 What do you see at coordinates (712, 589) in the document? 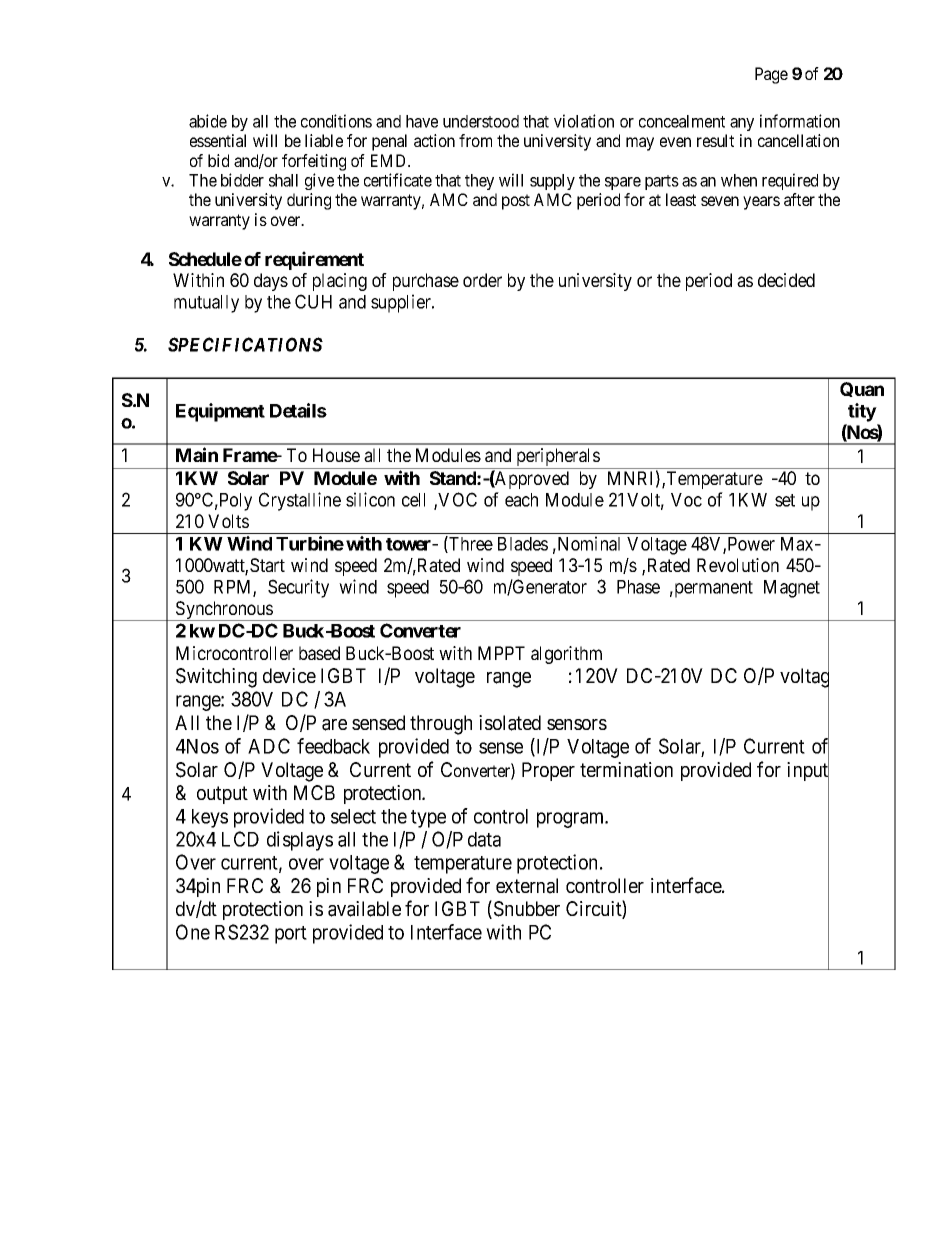
I see `permanent` at bounding box center [712, 589].
